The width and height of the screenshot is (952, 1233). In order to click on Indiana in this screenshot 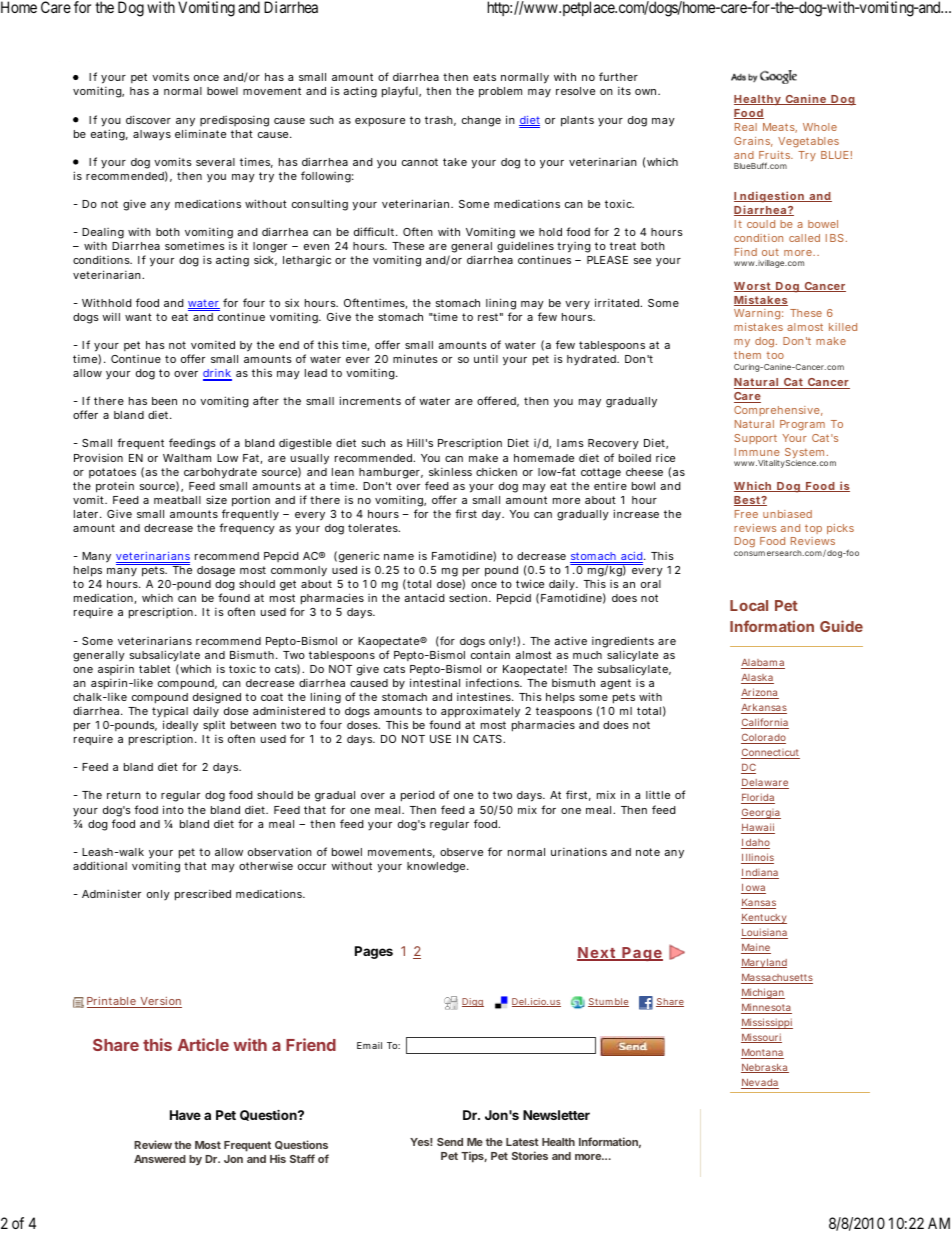, I will do `click(760, 874)`.
